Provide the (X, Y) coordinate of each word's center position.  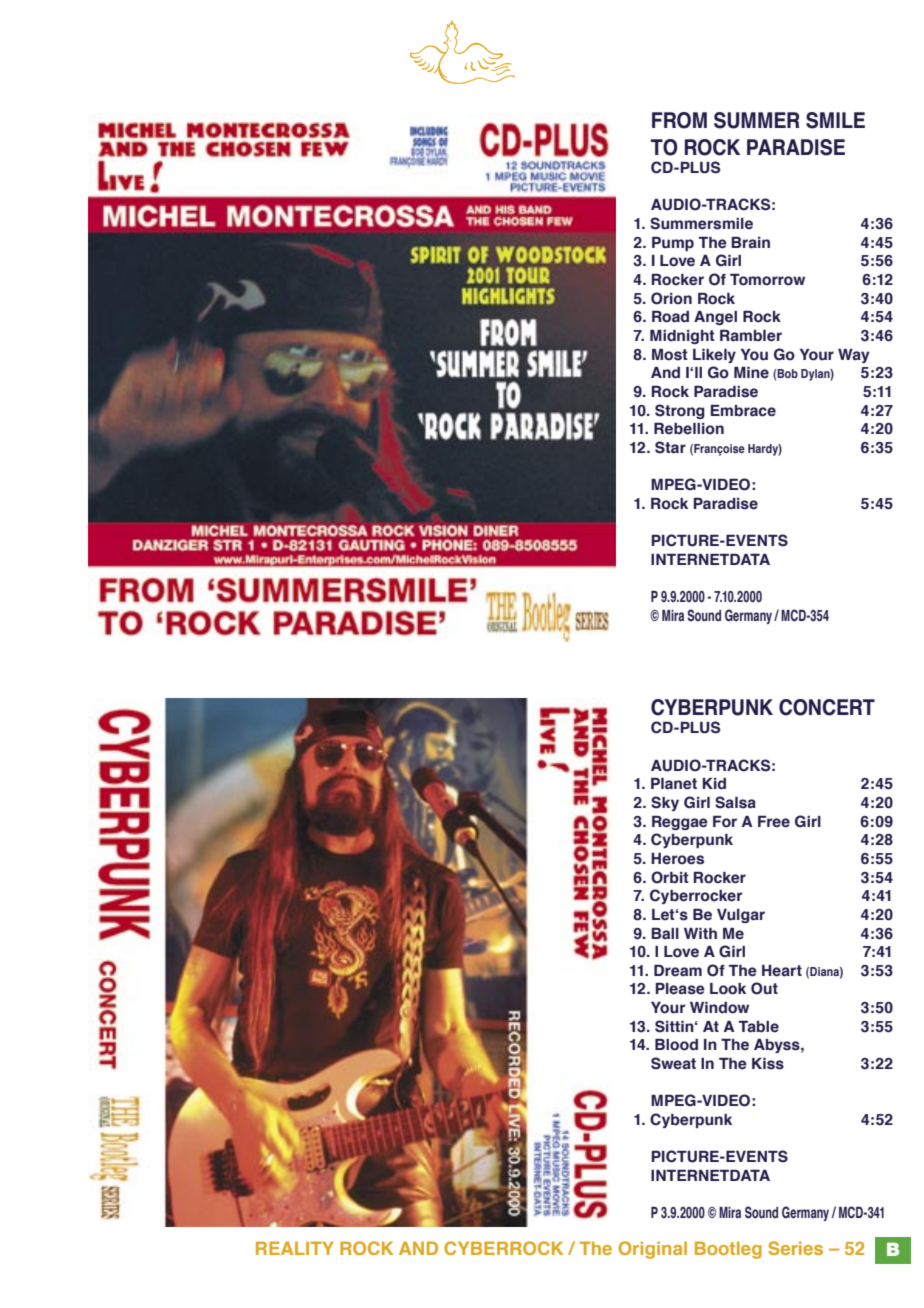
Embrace (743, 411)
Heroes (677, 859)
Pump (673, 244)
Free (774, 822)
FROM (679, 120)
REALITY (295, 1248)
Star (670, 447)
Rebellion (689, 429)
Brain (750, 243)
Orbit (670, 877)
